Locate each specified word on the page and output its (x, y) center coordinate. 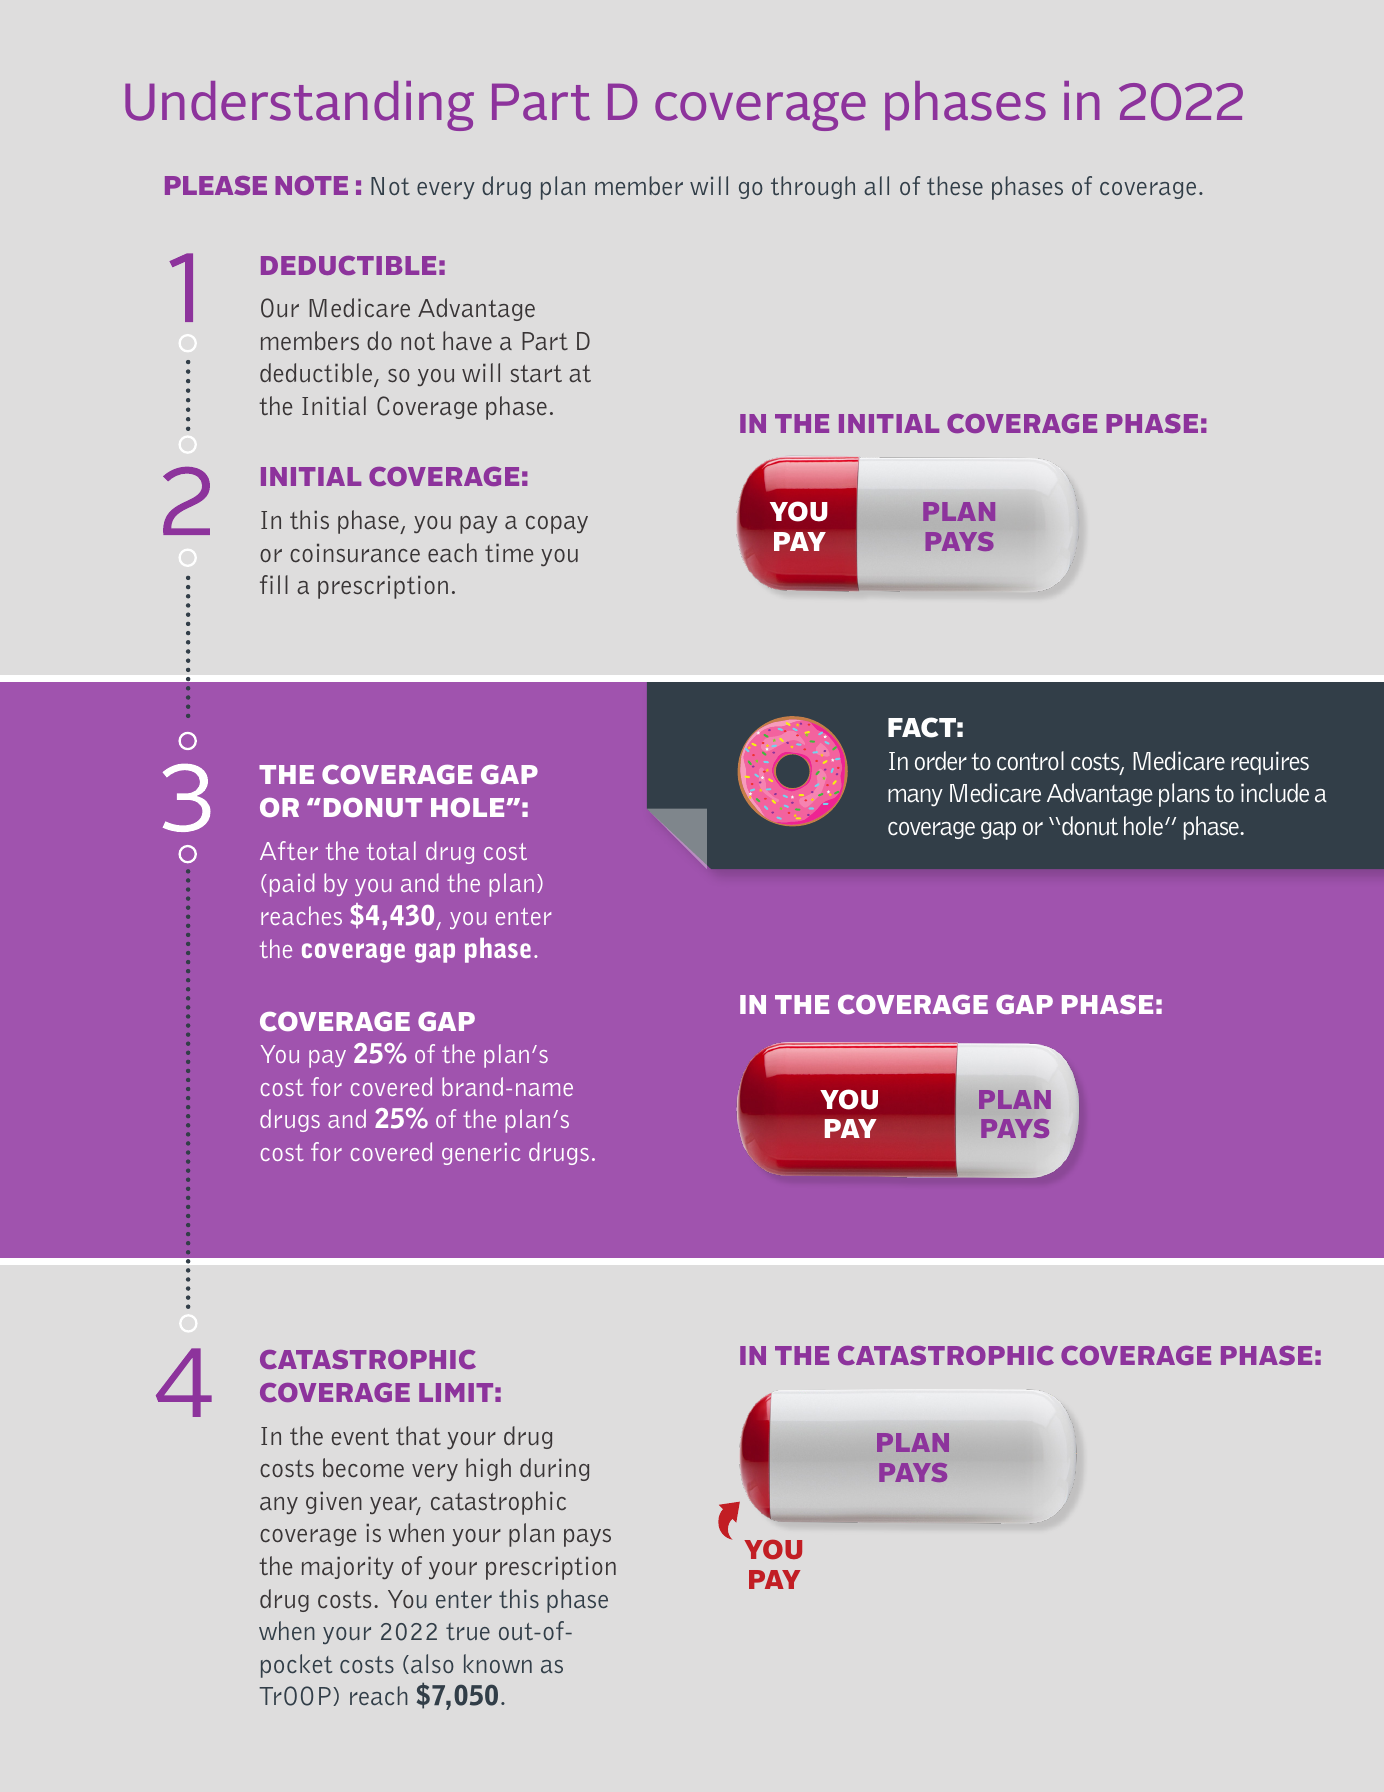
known (498, 1663)
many (915, 798)
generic (481, 1154)
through (813, 187)
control (1030, 761)
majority (348, 1568)
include (1275, 793)
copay (557, 525)
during (554, 1469)
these (955, 185)
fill (274, 584)
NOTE (311, 185)
